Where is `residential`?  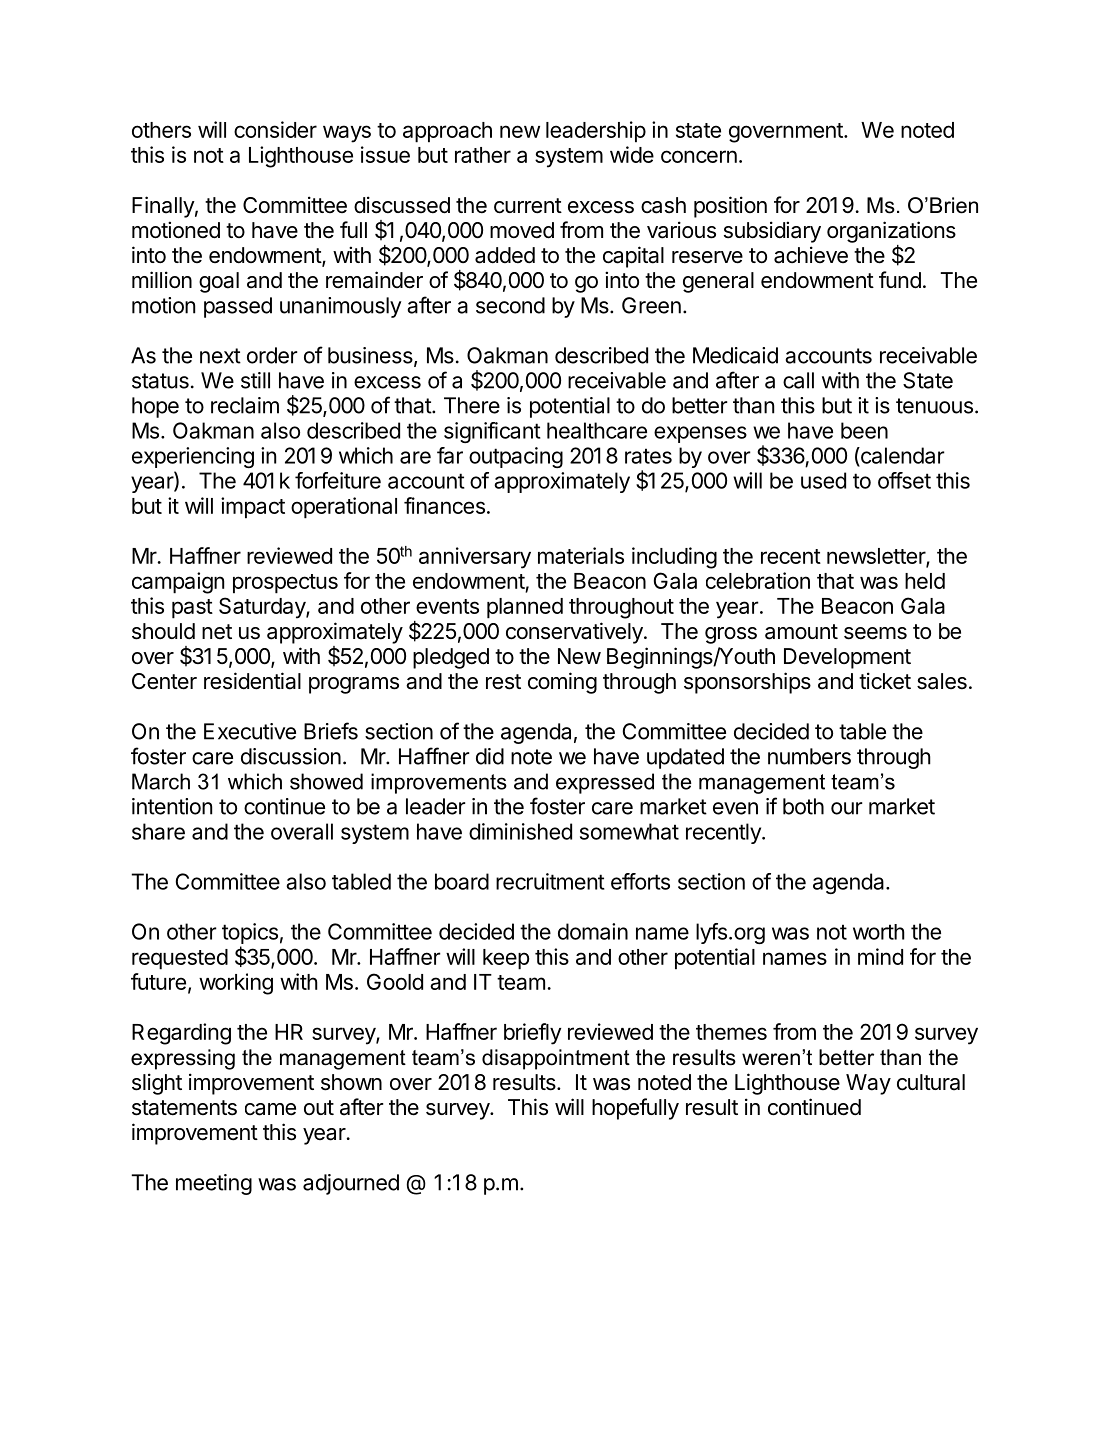 residential is located at coordinates (252, 681).
